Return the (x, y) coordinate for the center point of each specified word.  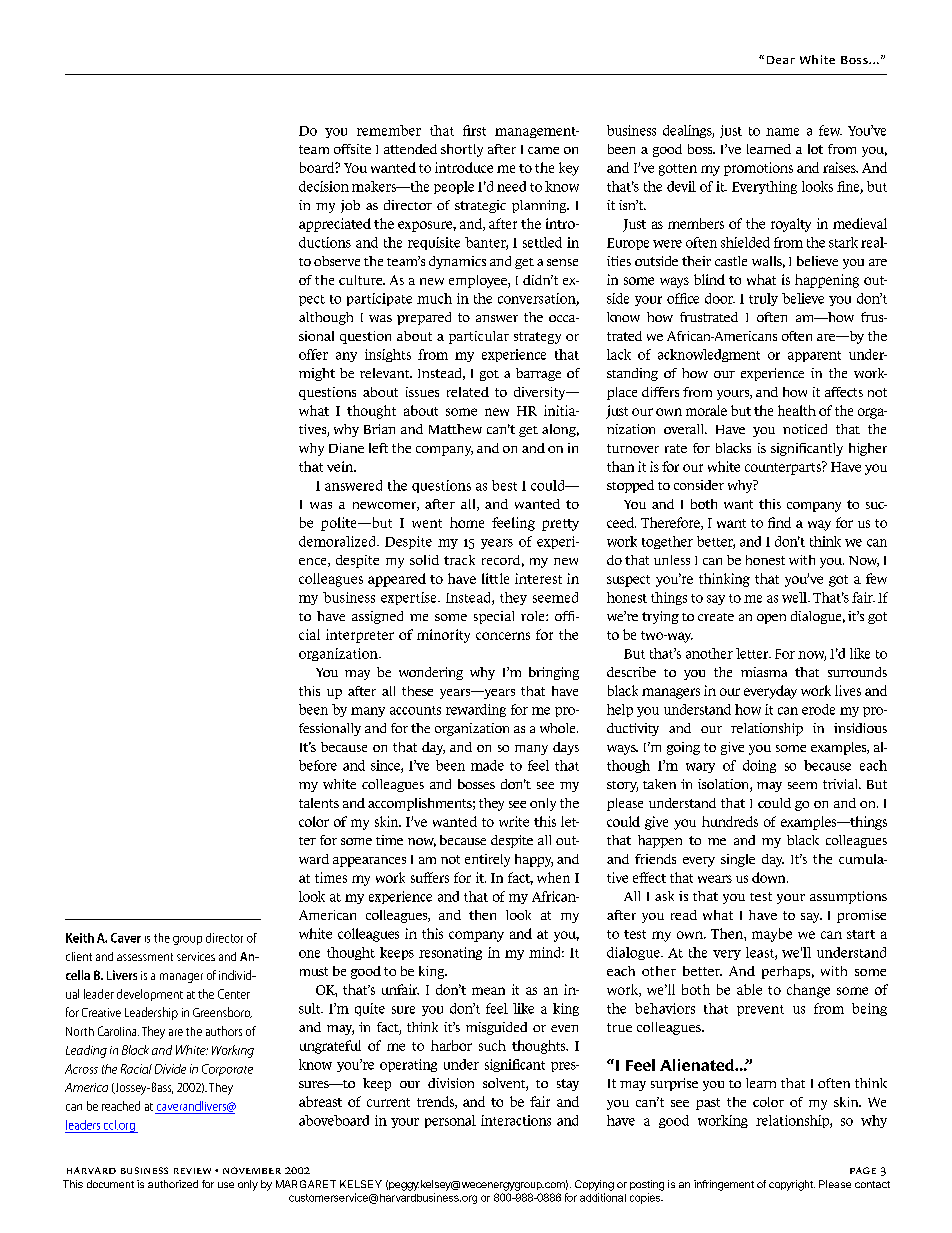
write (514, 821)
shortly (462, 150)
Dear (781, 60)
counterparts (784, 468)
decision (324, 186)
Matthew (455, 429)
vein (341, 466)
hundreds (730, 821)
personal (450, 1121)
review (192, 1171)
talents (319, 803)
